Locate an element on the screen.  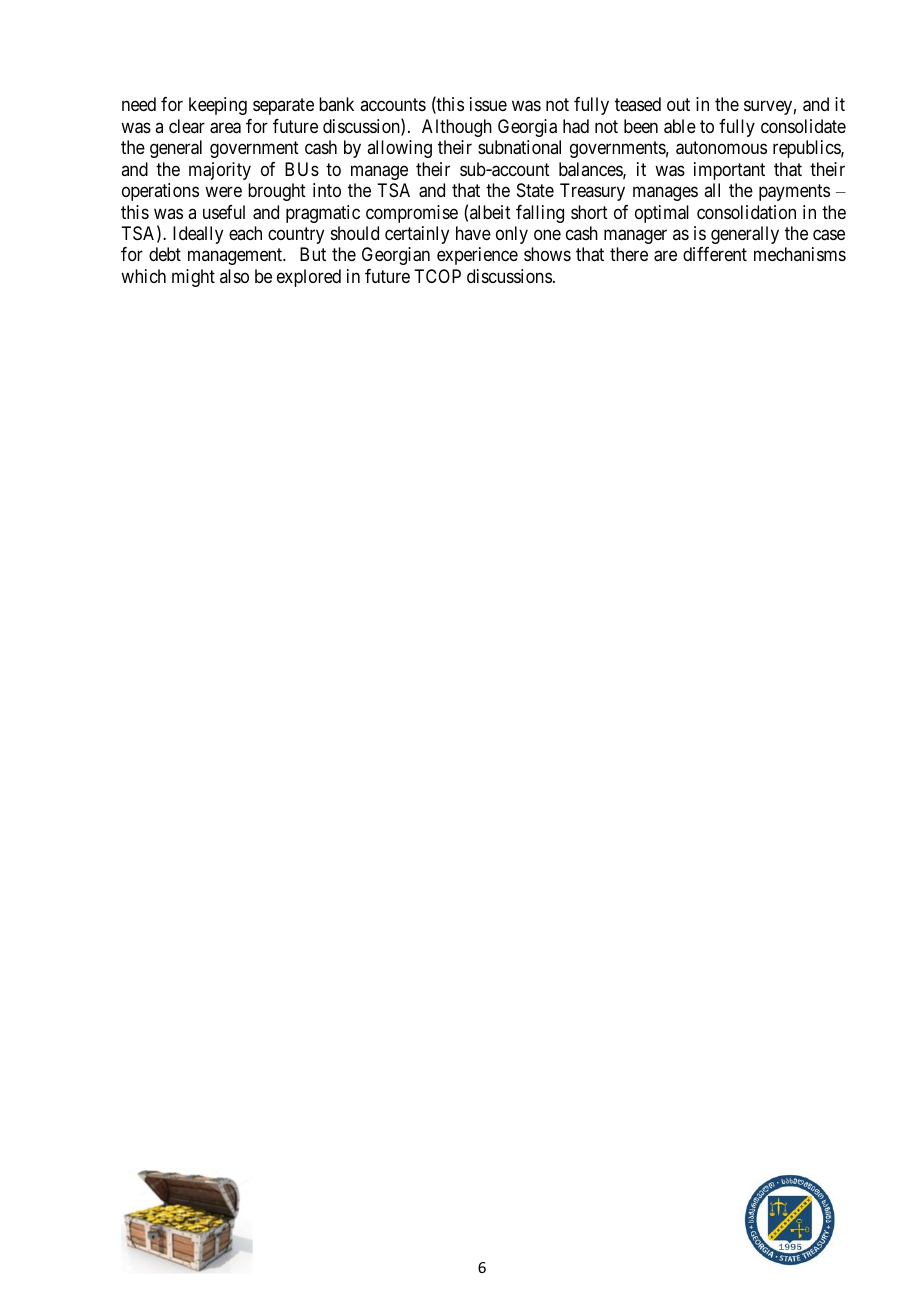
also is located at coordinates (234, 276).
